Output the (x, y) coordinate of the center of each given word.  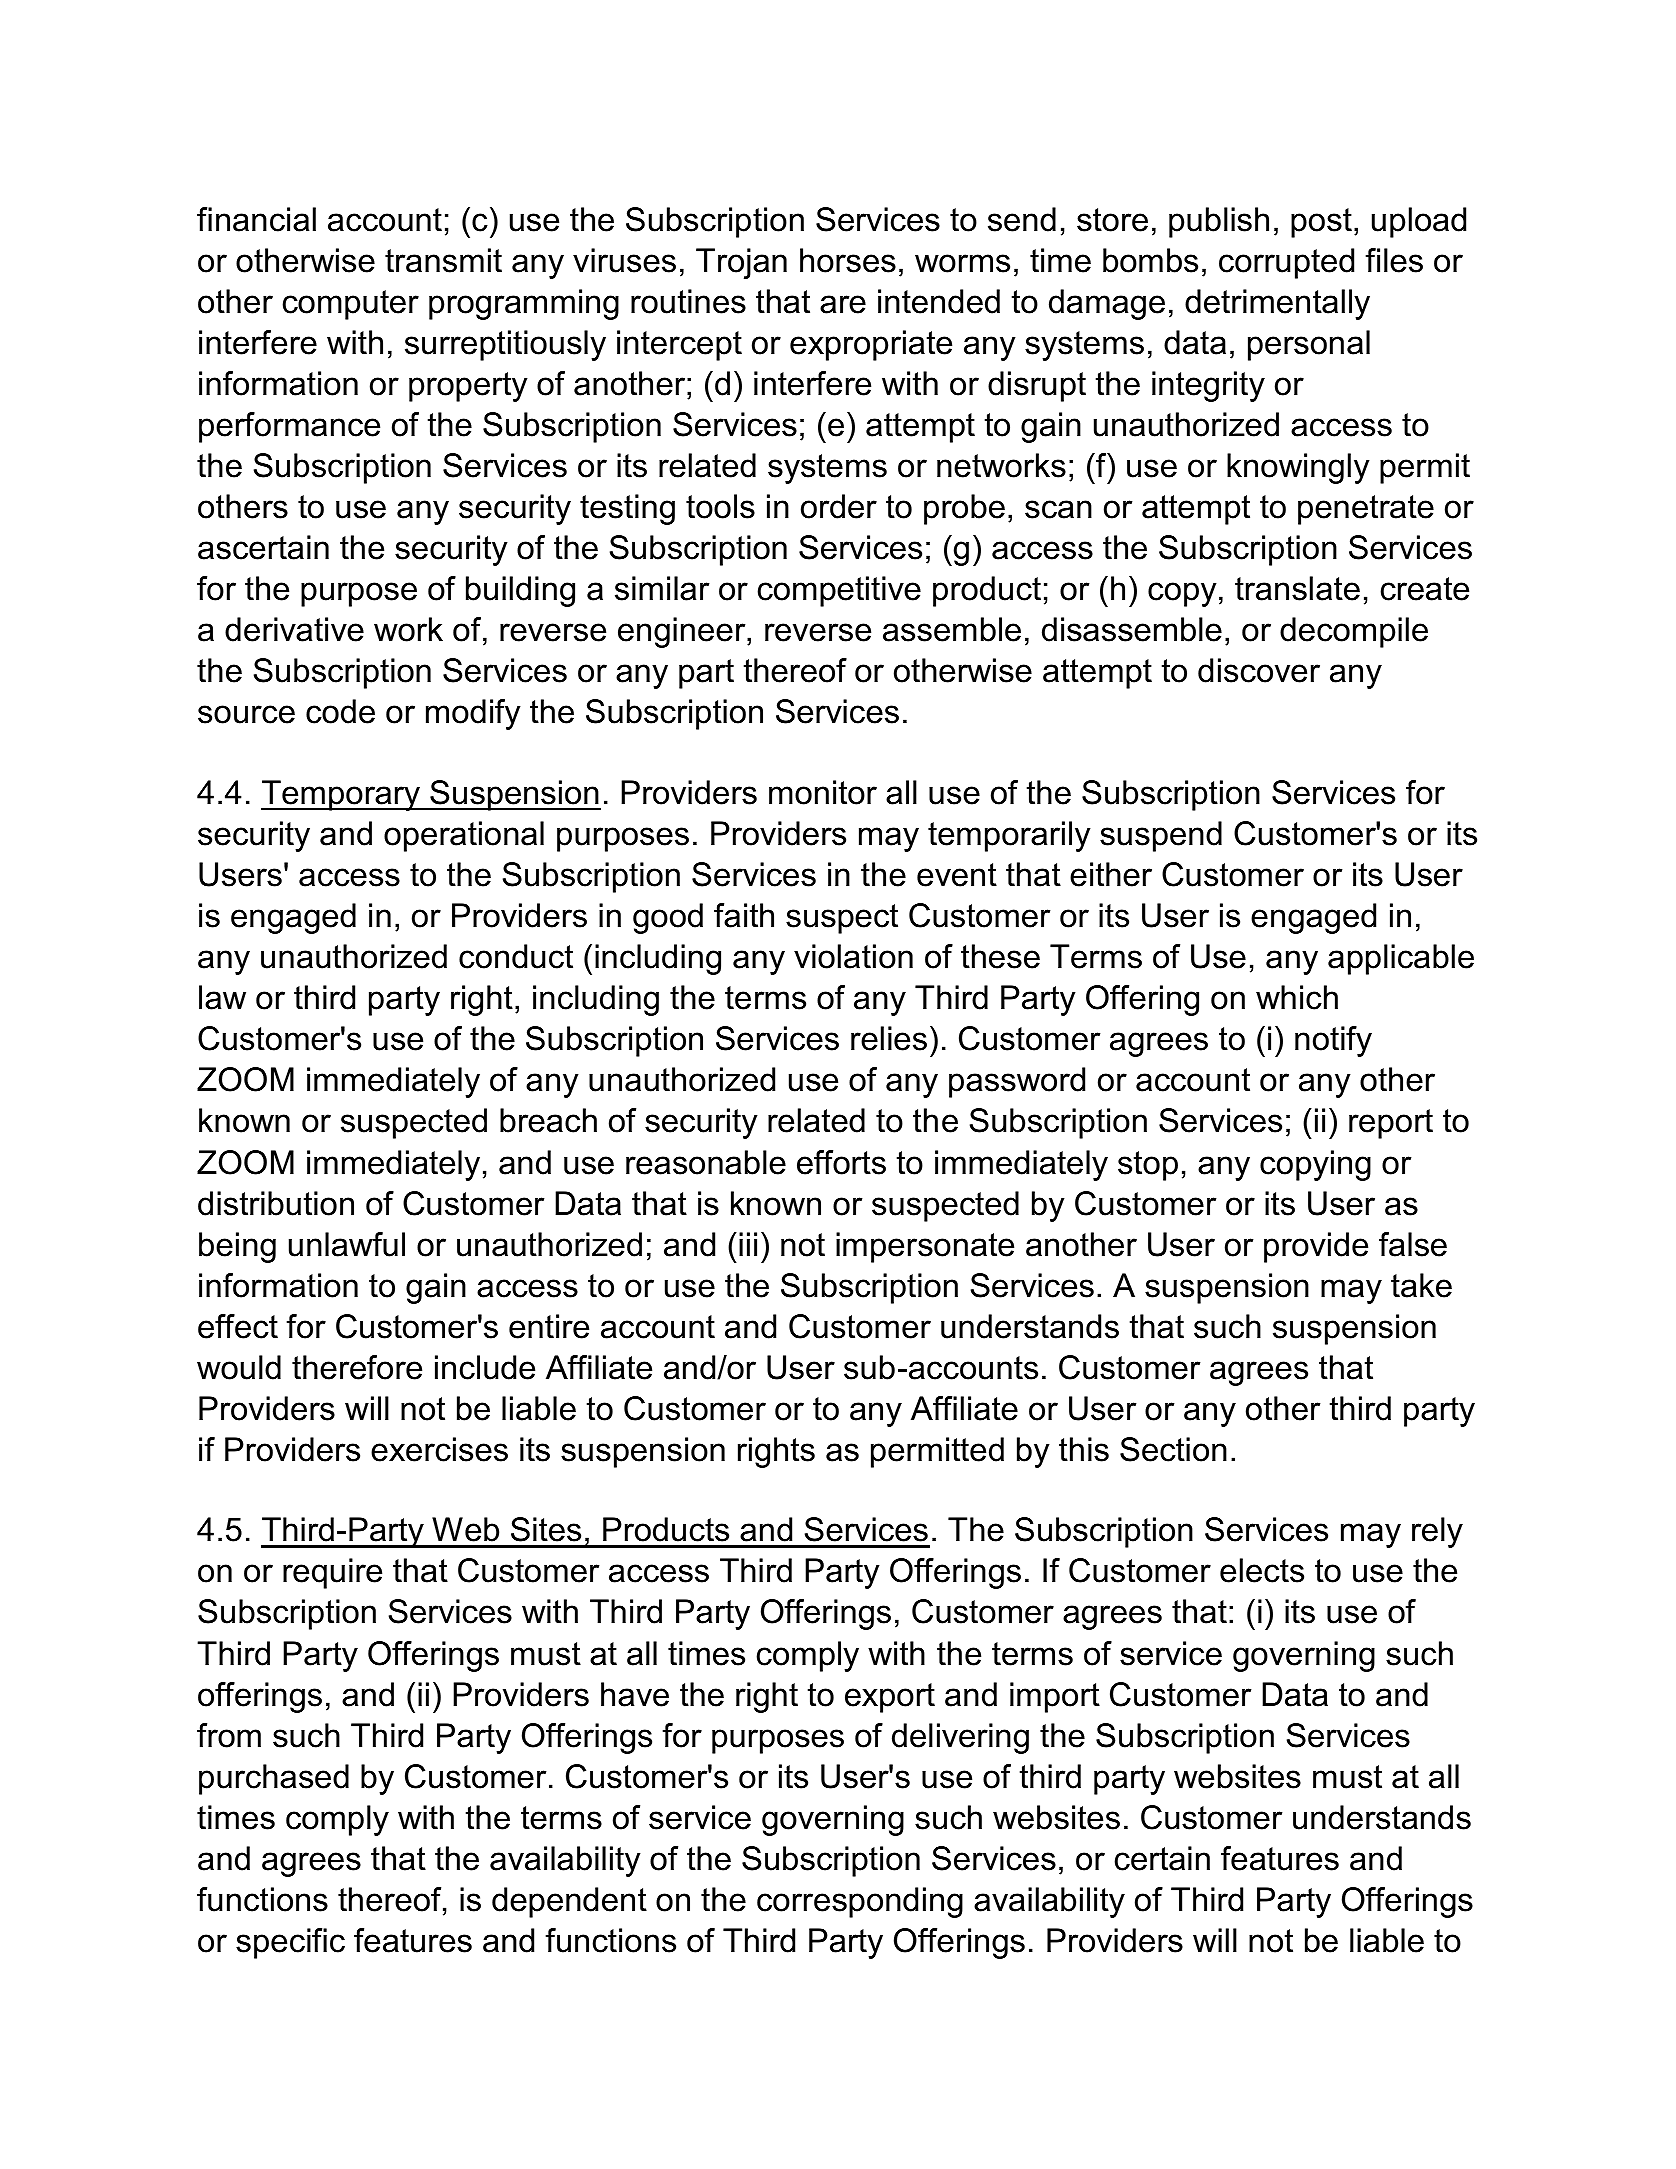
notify (1333, 1041)
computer (351, 305)
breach (548, 1120)
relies (889, 1038)
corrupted (1286, 263)
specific (290, 1943)
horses (848, 260)
